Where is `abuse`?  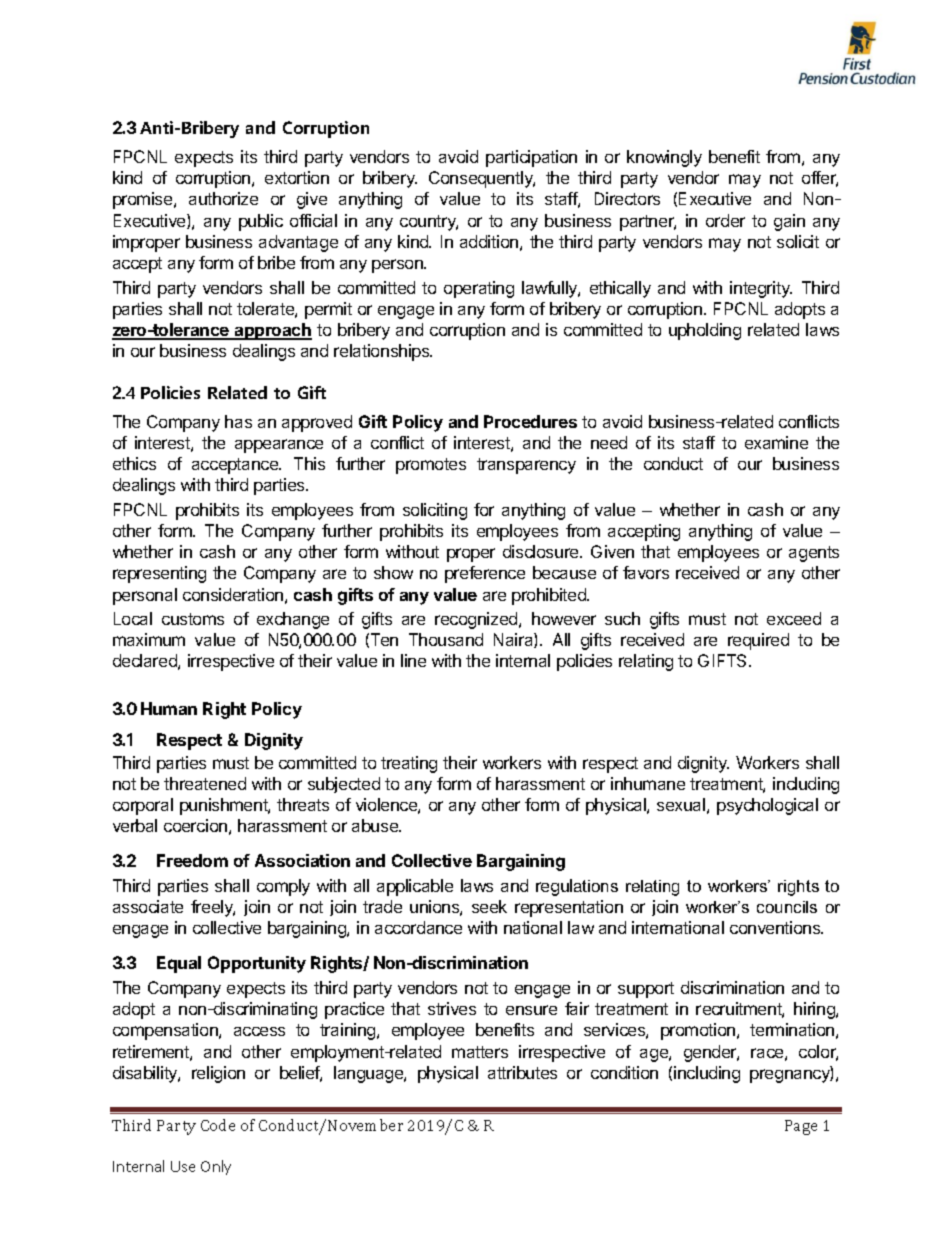
abuse is located at coordinates (376, 825).
